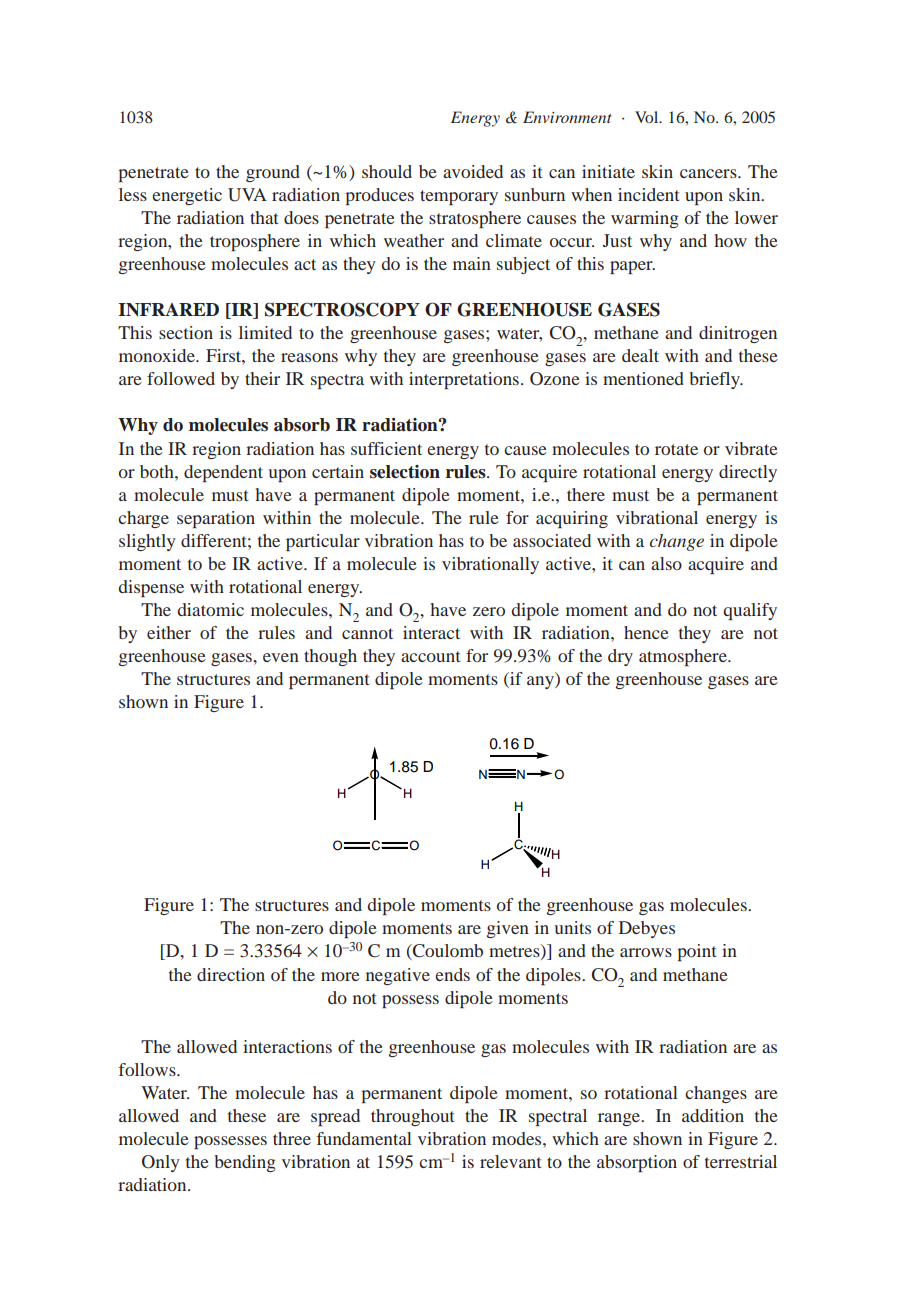 The height and width of the screenshot is (1316, 897). What do you see at coordinates (430, 656) in the screenshot?
I see `account` at bounding box center [430, 656].
